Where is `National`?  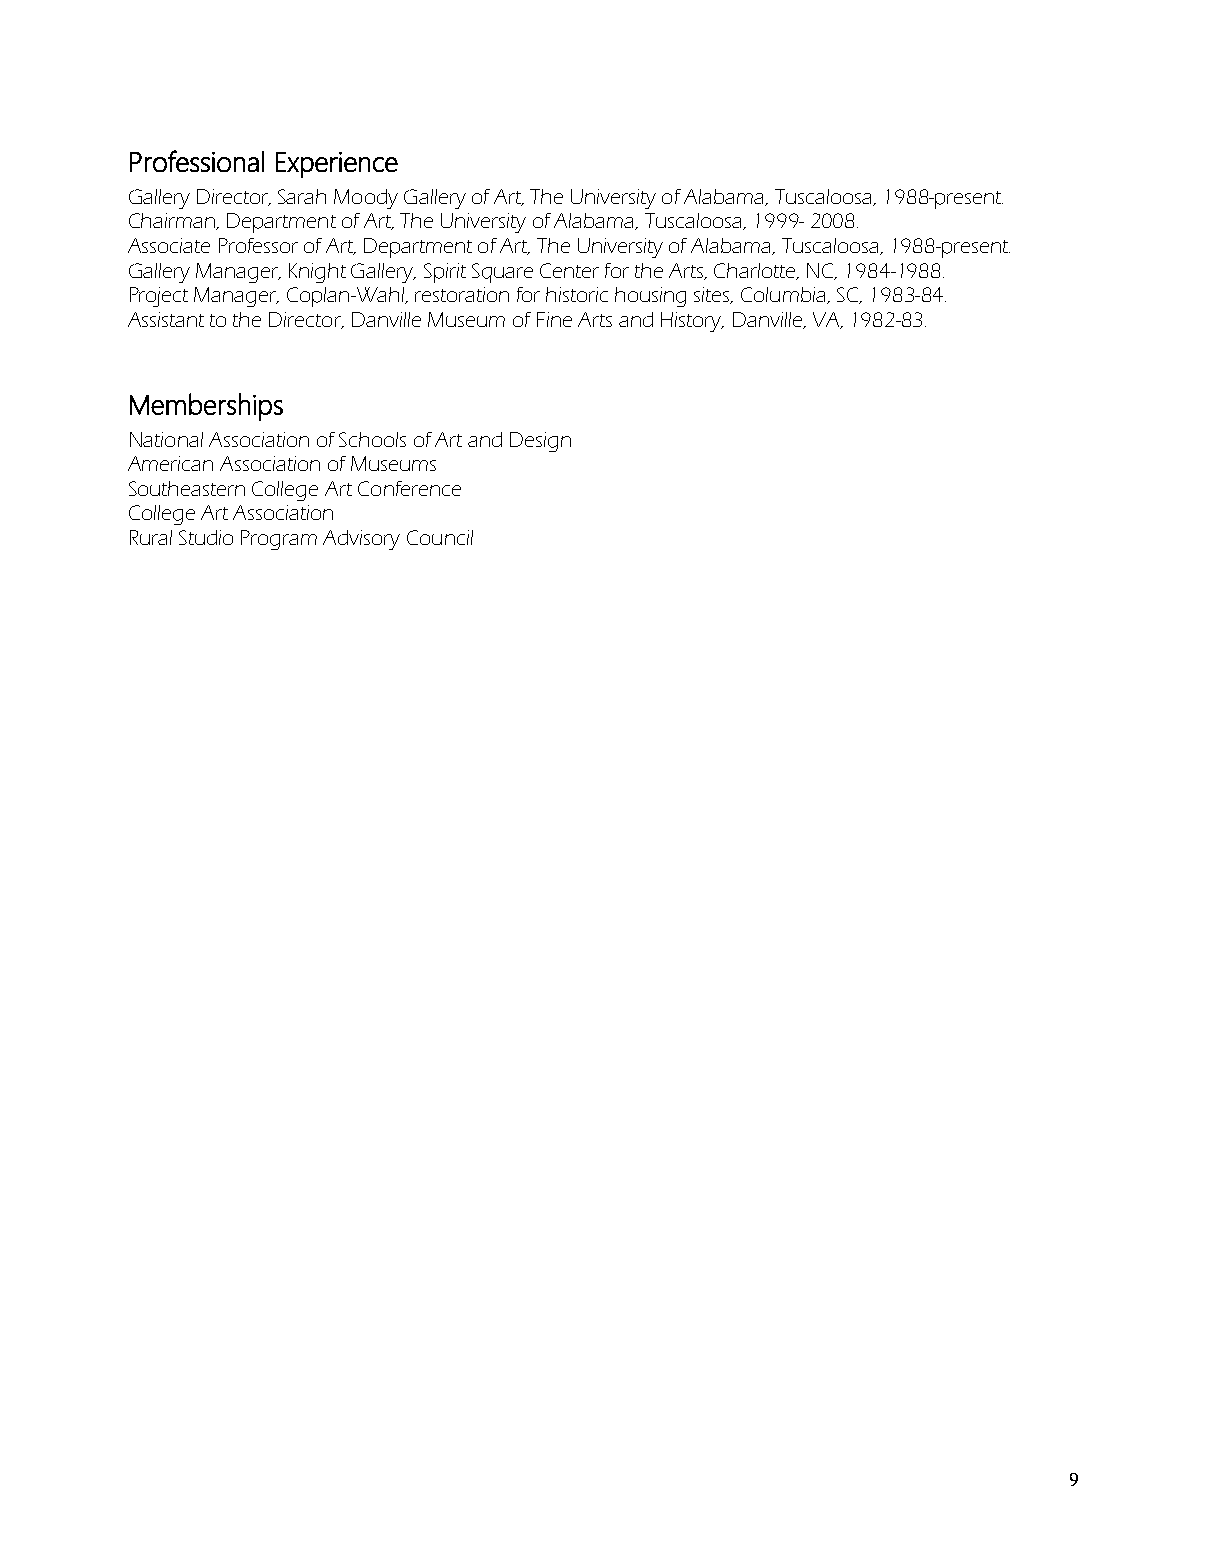 National is located at coordinates (166, 439).
